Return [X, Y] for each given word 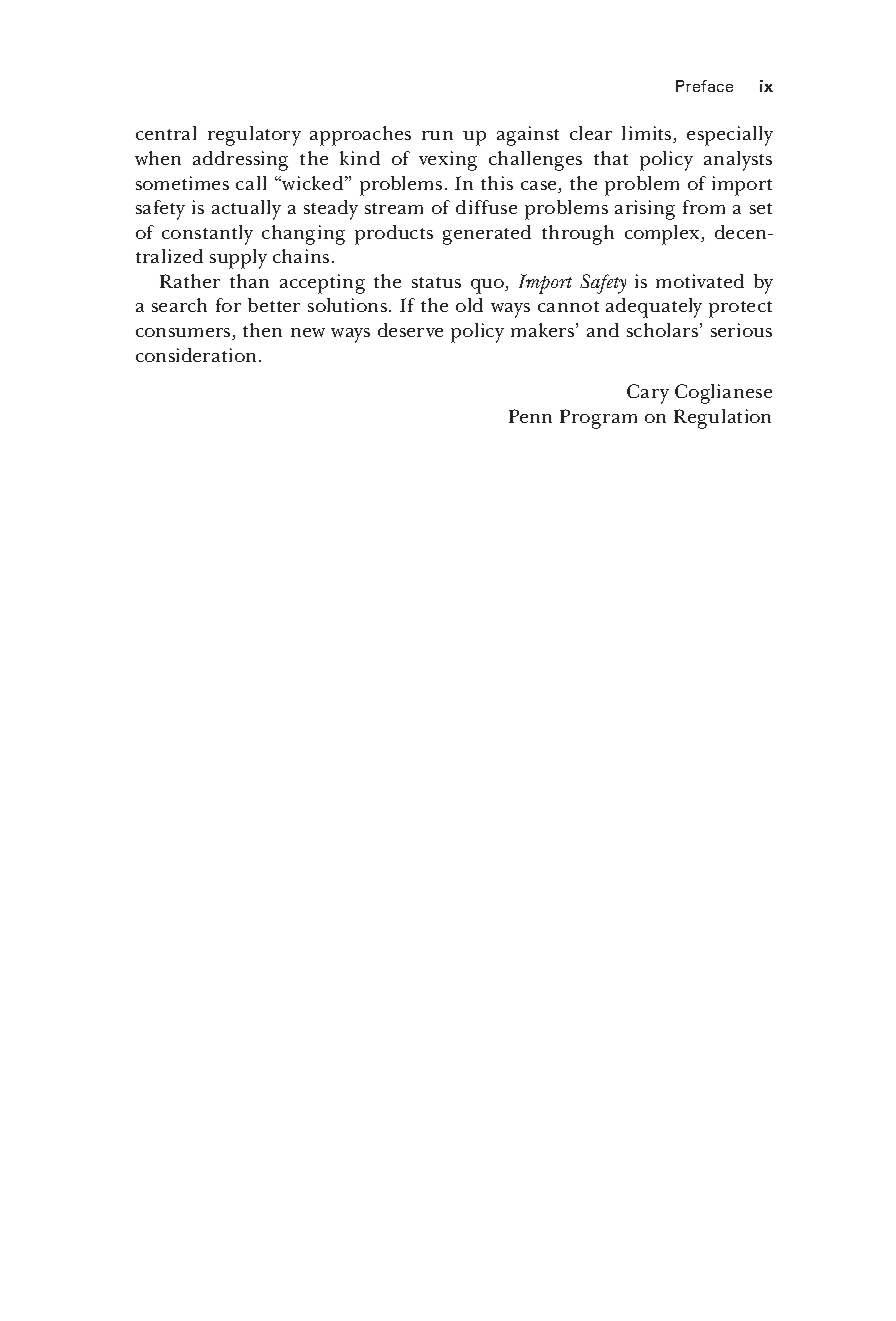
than [249, 281]
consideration [196, 355]
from [704, 207]
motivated [700, 281]
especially [730, 136]
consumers [184, 334]
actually [246, 210]
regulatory [254, 136]
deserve [410, 330]
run [437, 135]
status [436, 282]
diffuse [486, 207]
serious [741, 330]
